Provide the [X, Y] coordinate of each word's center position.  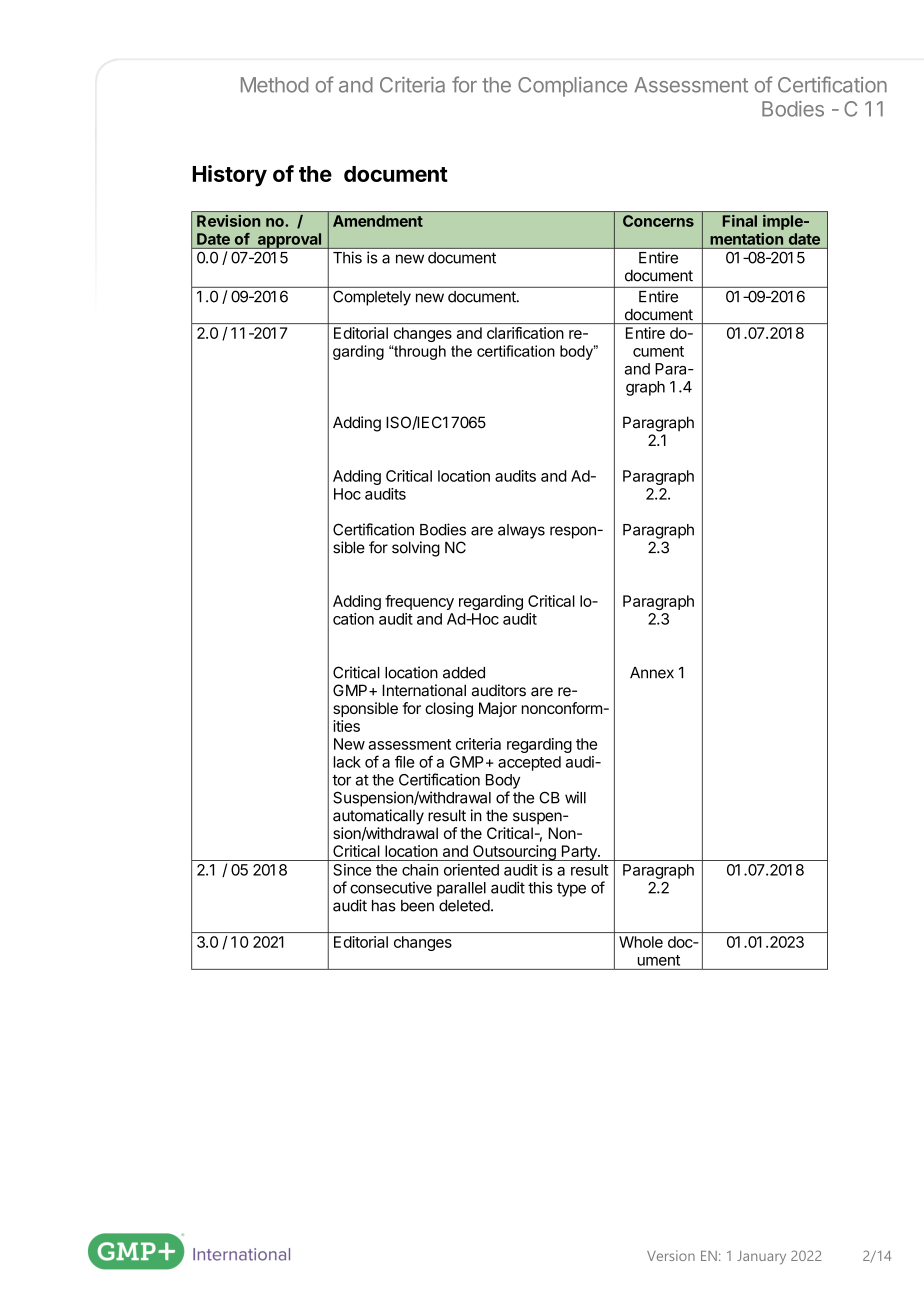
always [521, 531]
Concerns [658, 221]
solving [416, 549]
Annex [652, 673]
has [384, 906]
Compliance [572, 87]
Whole [641, 942]
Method [274, 85]
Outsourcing [514, 853]
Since [352, 870]
